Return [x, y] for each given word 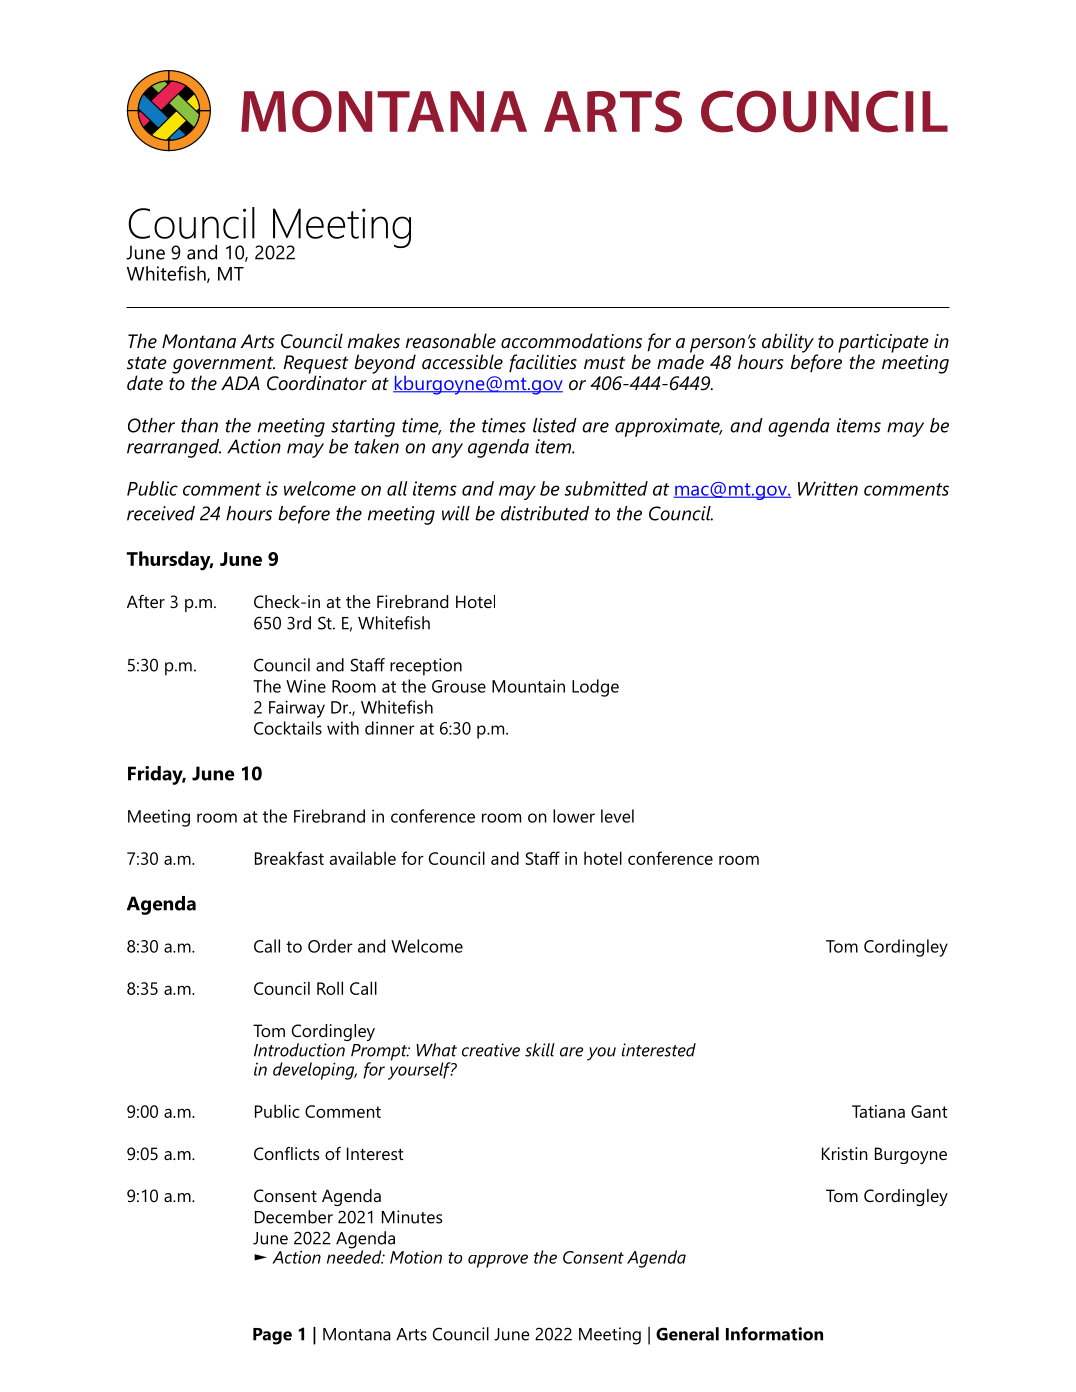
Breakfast [289, 858]
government [223, 366]
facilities [543, 363]
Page [272, 1336]
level [617, 816]
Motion [416, 1257]
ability [789, 344]
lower [574, 816]
